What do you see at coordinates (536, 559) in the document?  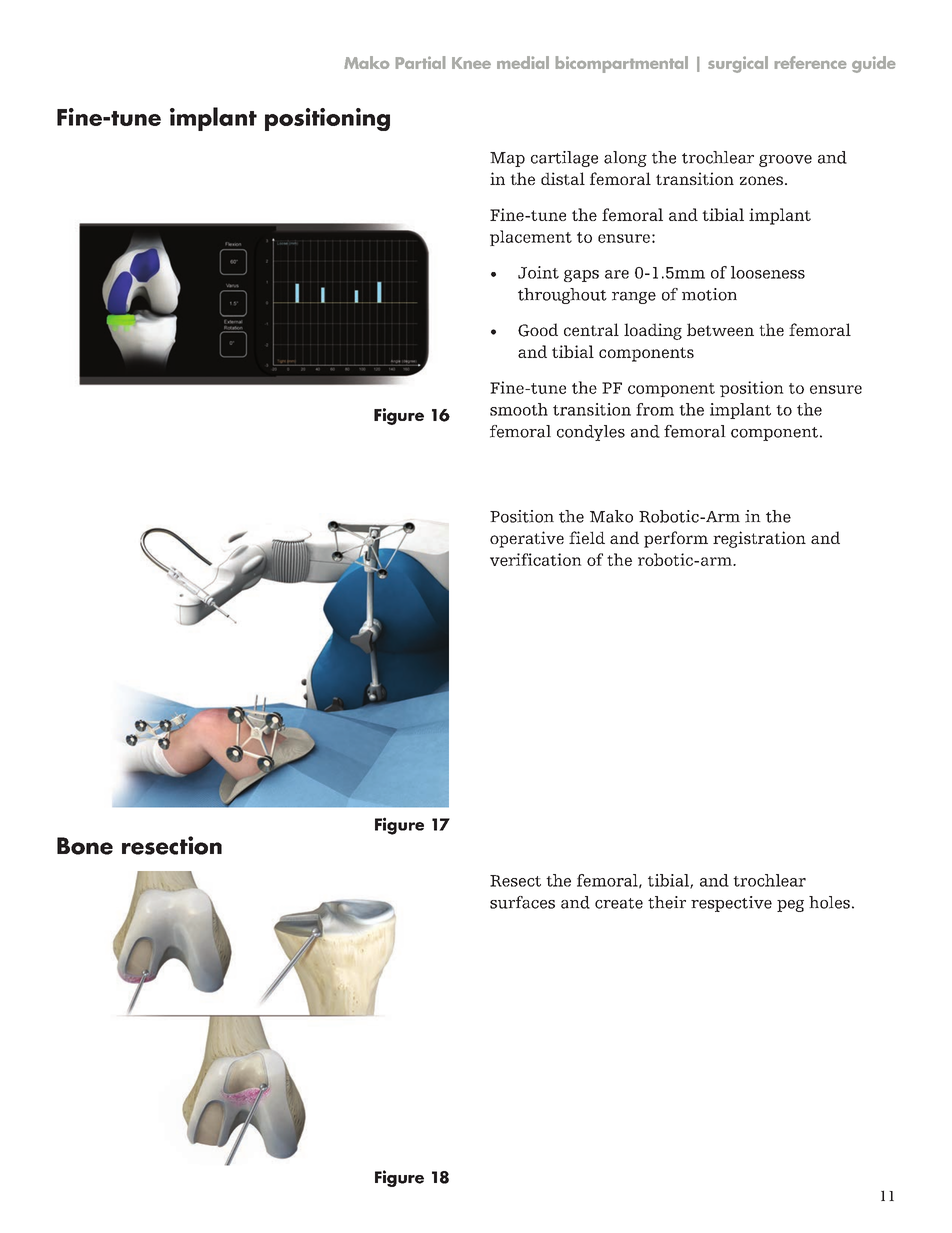 I see `verification` at bounding box center [536, 559].
